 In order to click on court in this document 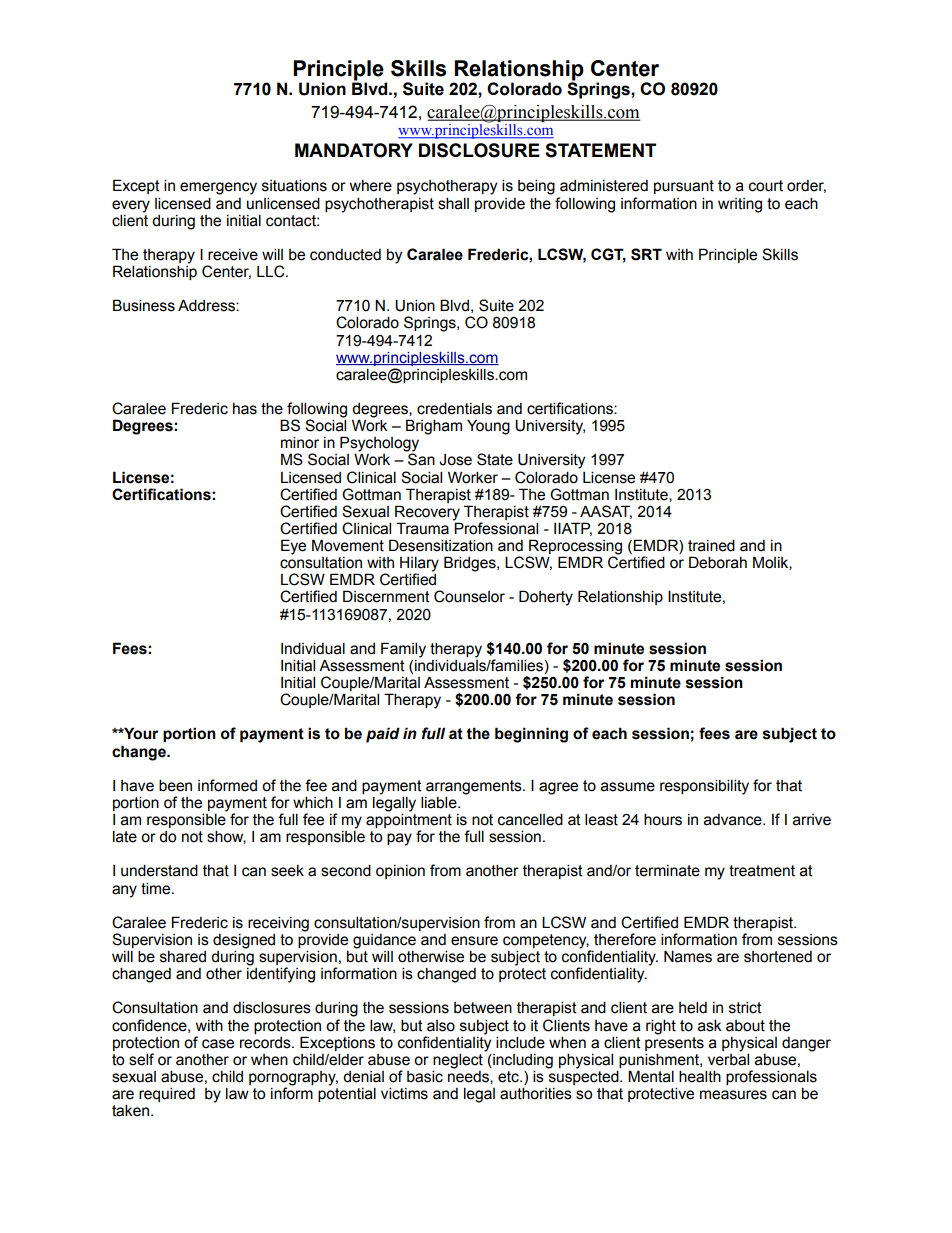, I will do `click(766, 186)`.
